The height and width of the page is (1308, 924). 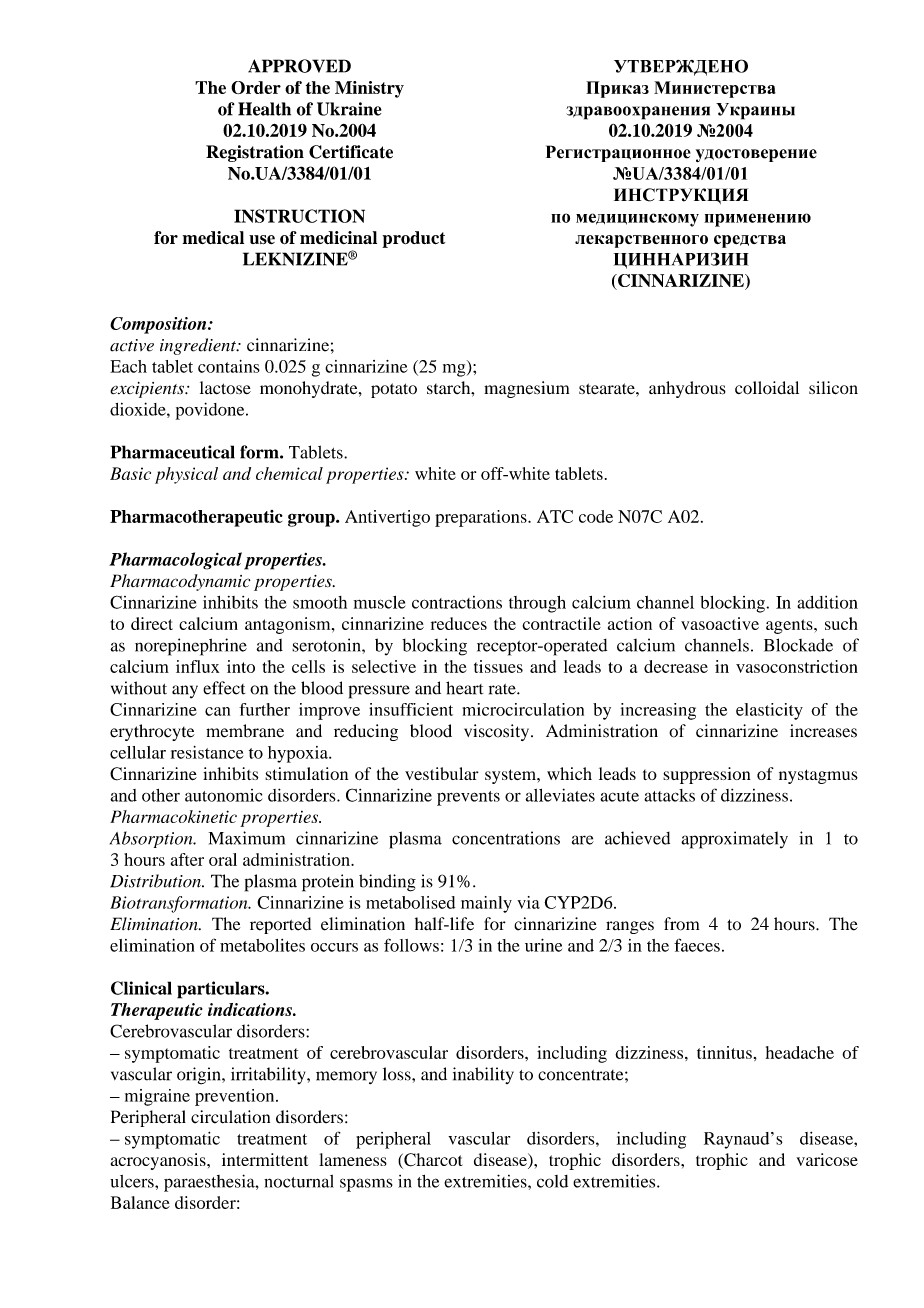 What do you see at coordinates (265, 1159) in the page?
I see `intermittent` at bounding box center [265, 1159].
